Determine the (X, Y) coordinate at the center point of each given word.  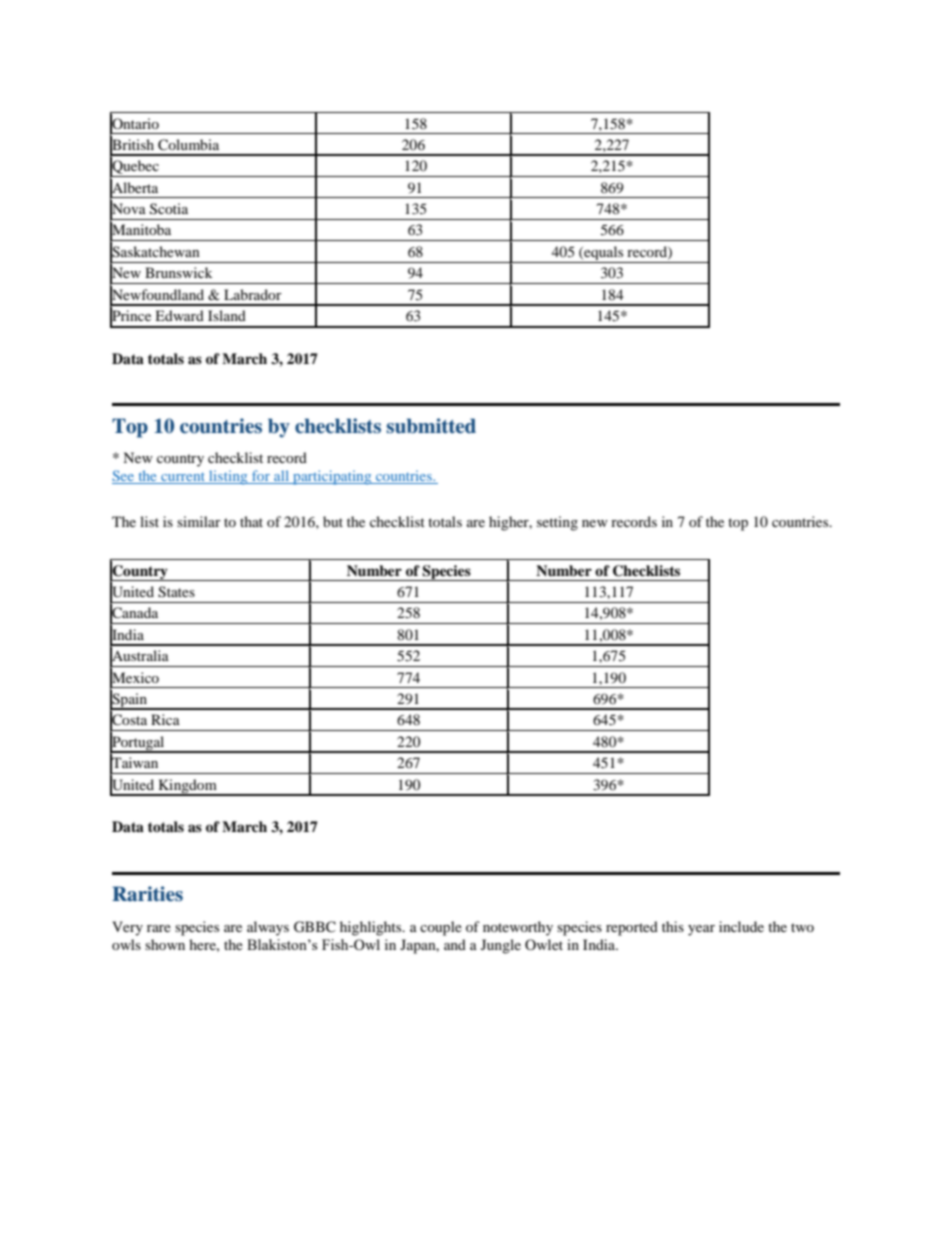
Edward (179, 315)
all (282, 477)
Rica (165, 719)
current (183, 478)
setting (557, 523)
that (251, 521)
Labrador (253, 294)
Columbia (188, 145)
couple (441, 928)
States (176, 592)
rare (159, 928)
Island (227, 315)
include (741, 926)
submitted (431, 426)
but (333, 521)
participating (332, 477)
